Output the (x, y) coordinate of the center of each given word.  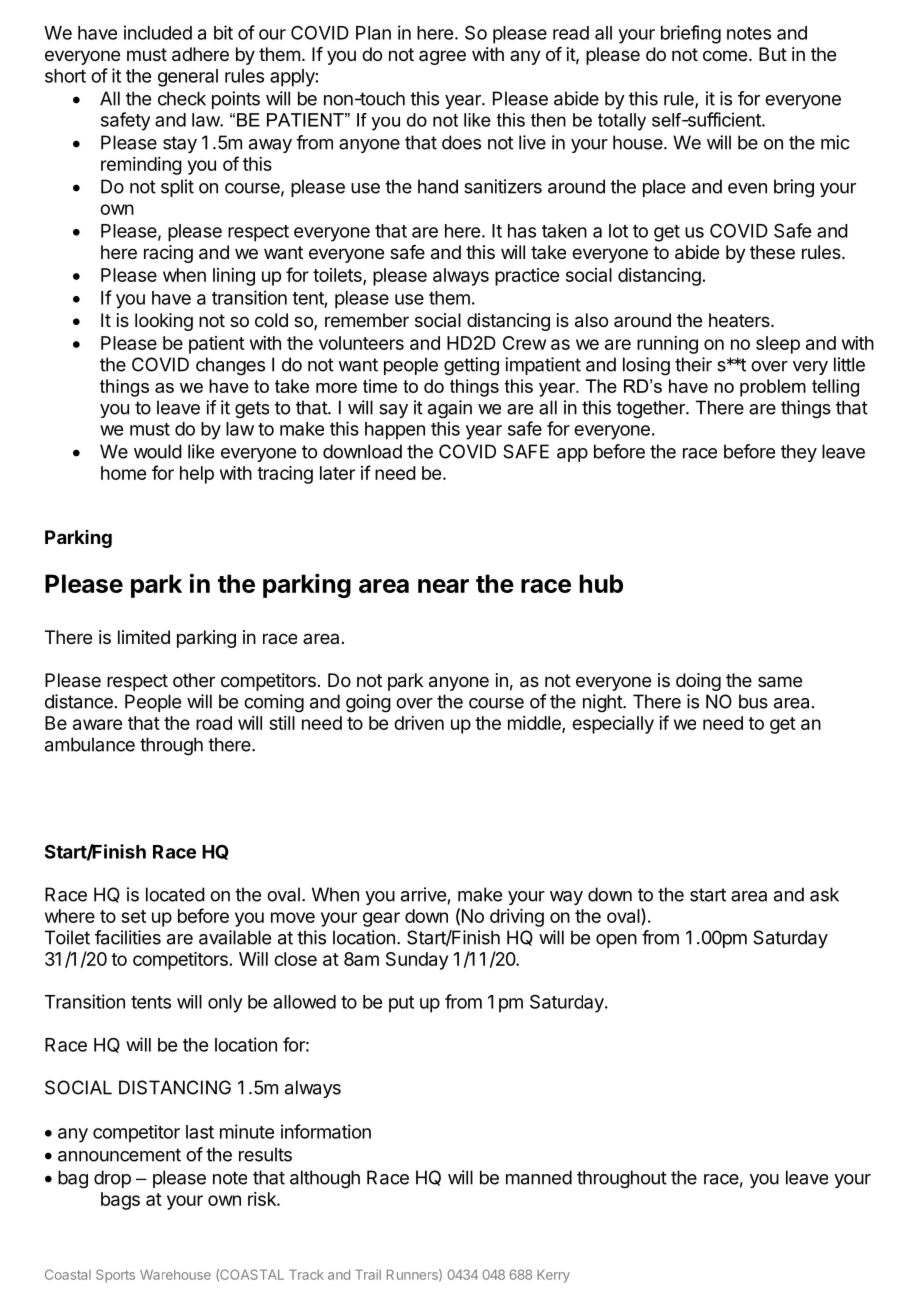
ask (824, 894)
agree (442, 57)
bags (120, 1201)
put (401, 1004)
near (443, 586)
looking (164, 322)
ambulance (90, 744)
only (225, 1004)
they (799, 453)
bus (753, 701)
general (188, 78)
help (197, 475)
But (773, 54)
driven (419, 723)
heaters (740, 320)
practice (527, 277)
